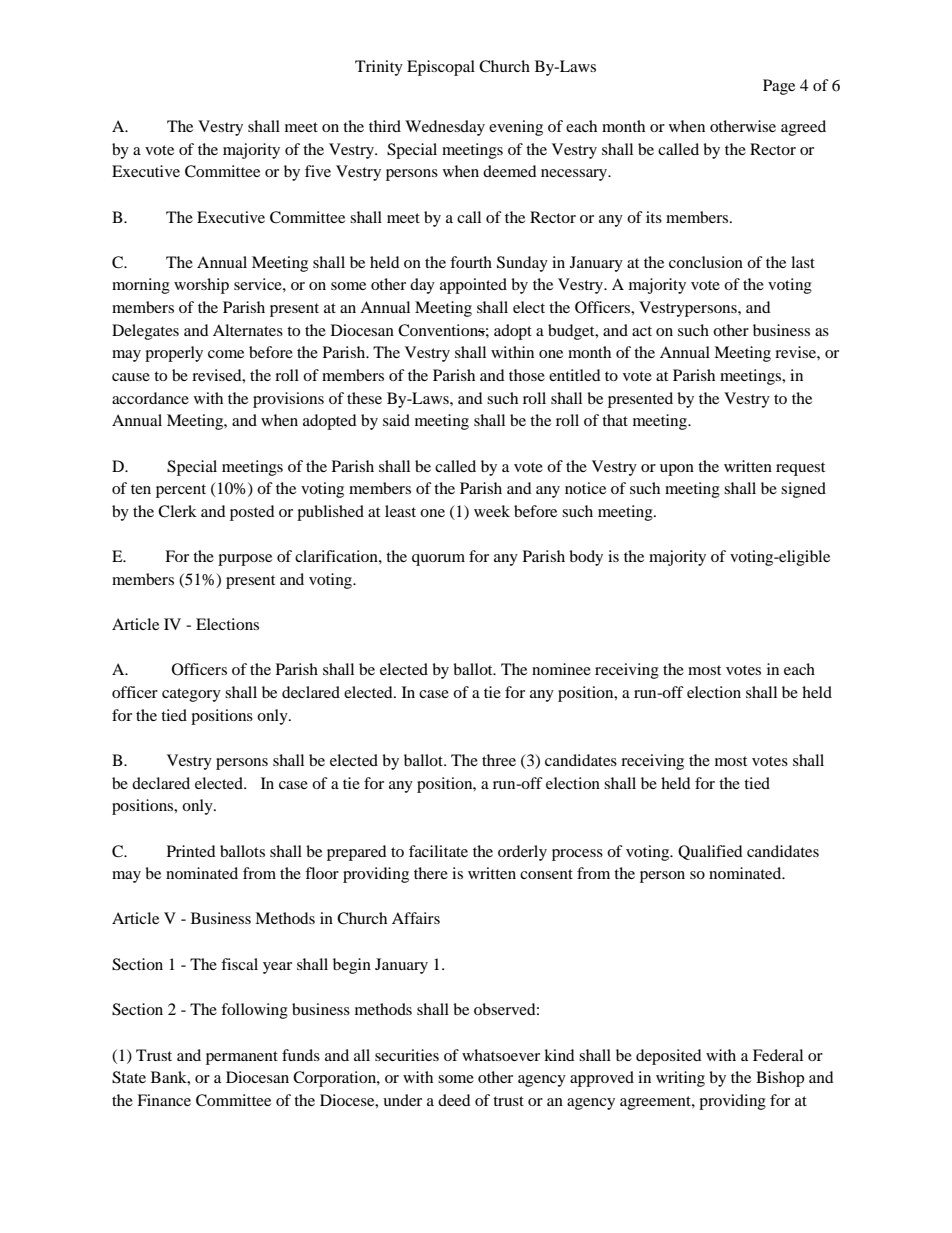  What do you see at coordinates (677, 470) in the page?
I see `upon` at bounding box center [677, 470].
